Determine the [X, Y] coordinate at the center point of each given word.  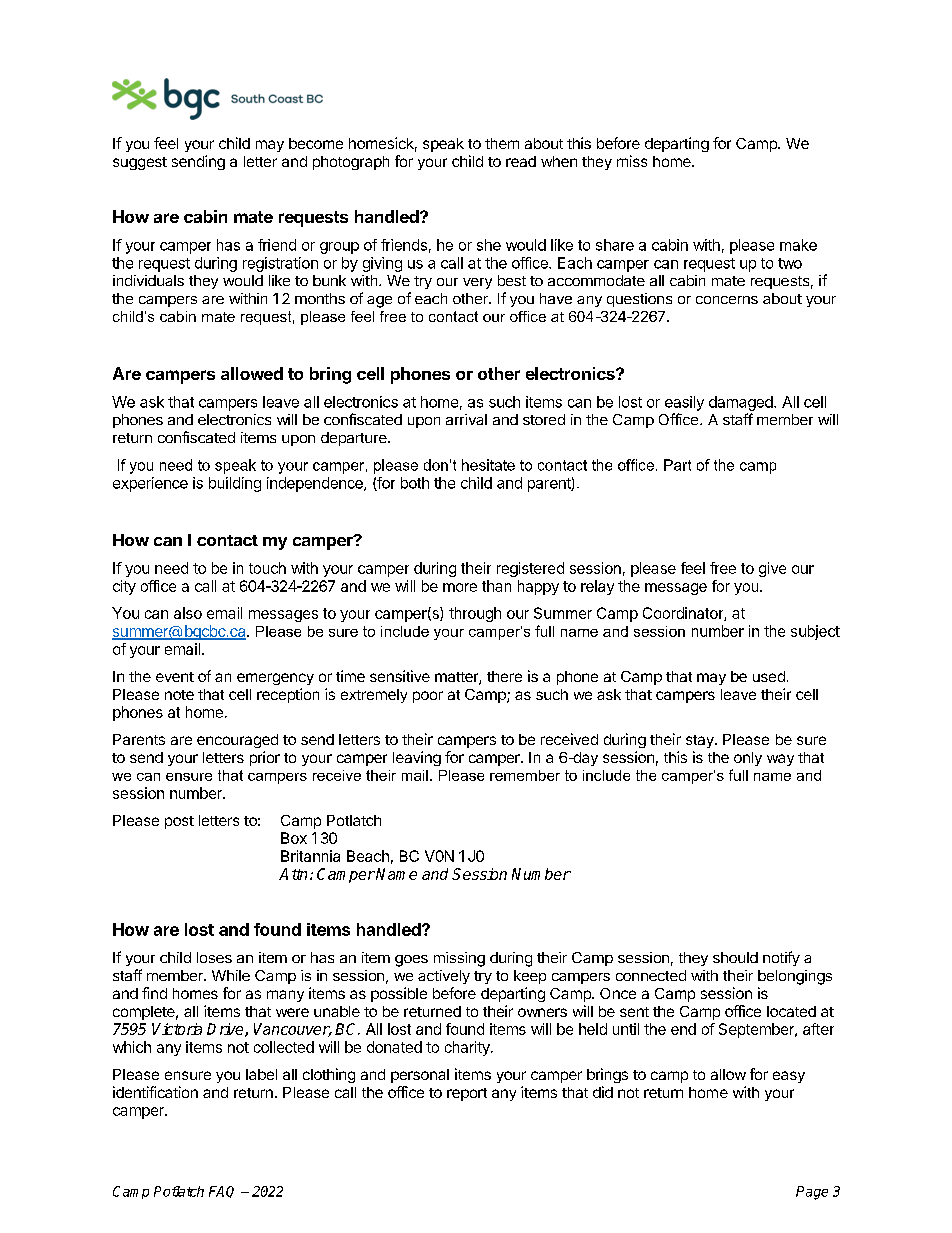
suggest [140, 163]
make [798, 245]
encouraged [237, 741]
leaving [417, 758]
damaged [742, 403]
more [460, 587]
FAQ [221, 1192]
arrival [466, 419]
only [748, 759]
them [502, 143]
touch [267, 568]
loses [214, 957]
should [735, 957]
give [772, 569]
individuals [148, 280]
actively [444, 977]
